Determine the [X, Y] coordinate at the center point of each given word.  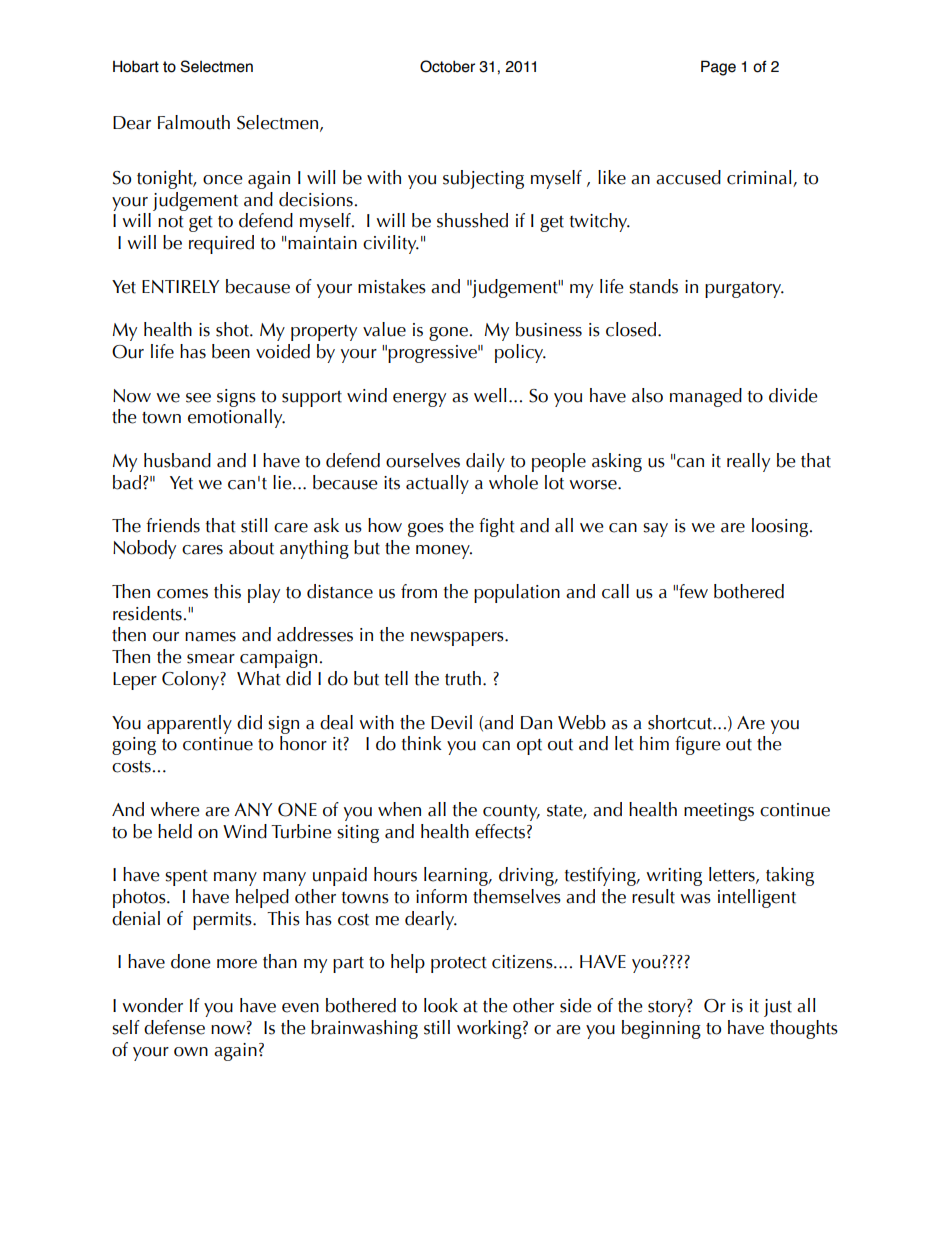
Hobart [136, 66]
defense [174, 1027]
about [251, 547]
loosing [781, 527]
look [441, 1005]
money [444, 552]
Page [718, 68]
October [447, 66]
